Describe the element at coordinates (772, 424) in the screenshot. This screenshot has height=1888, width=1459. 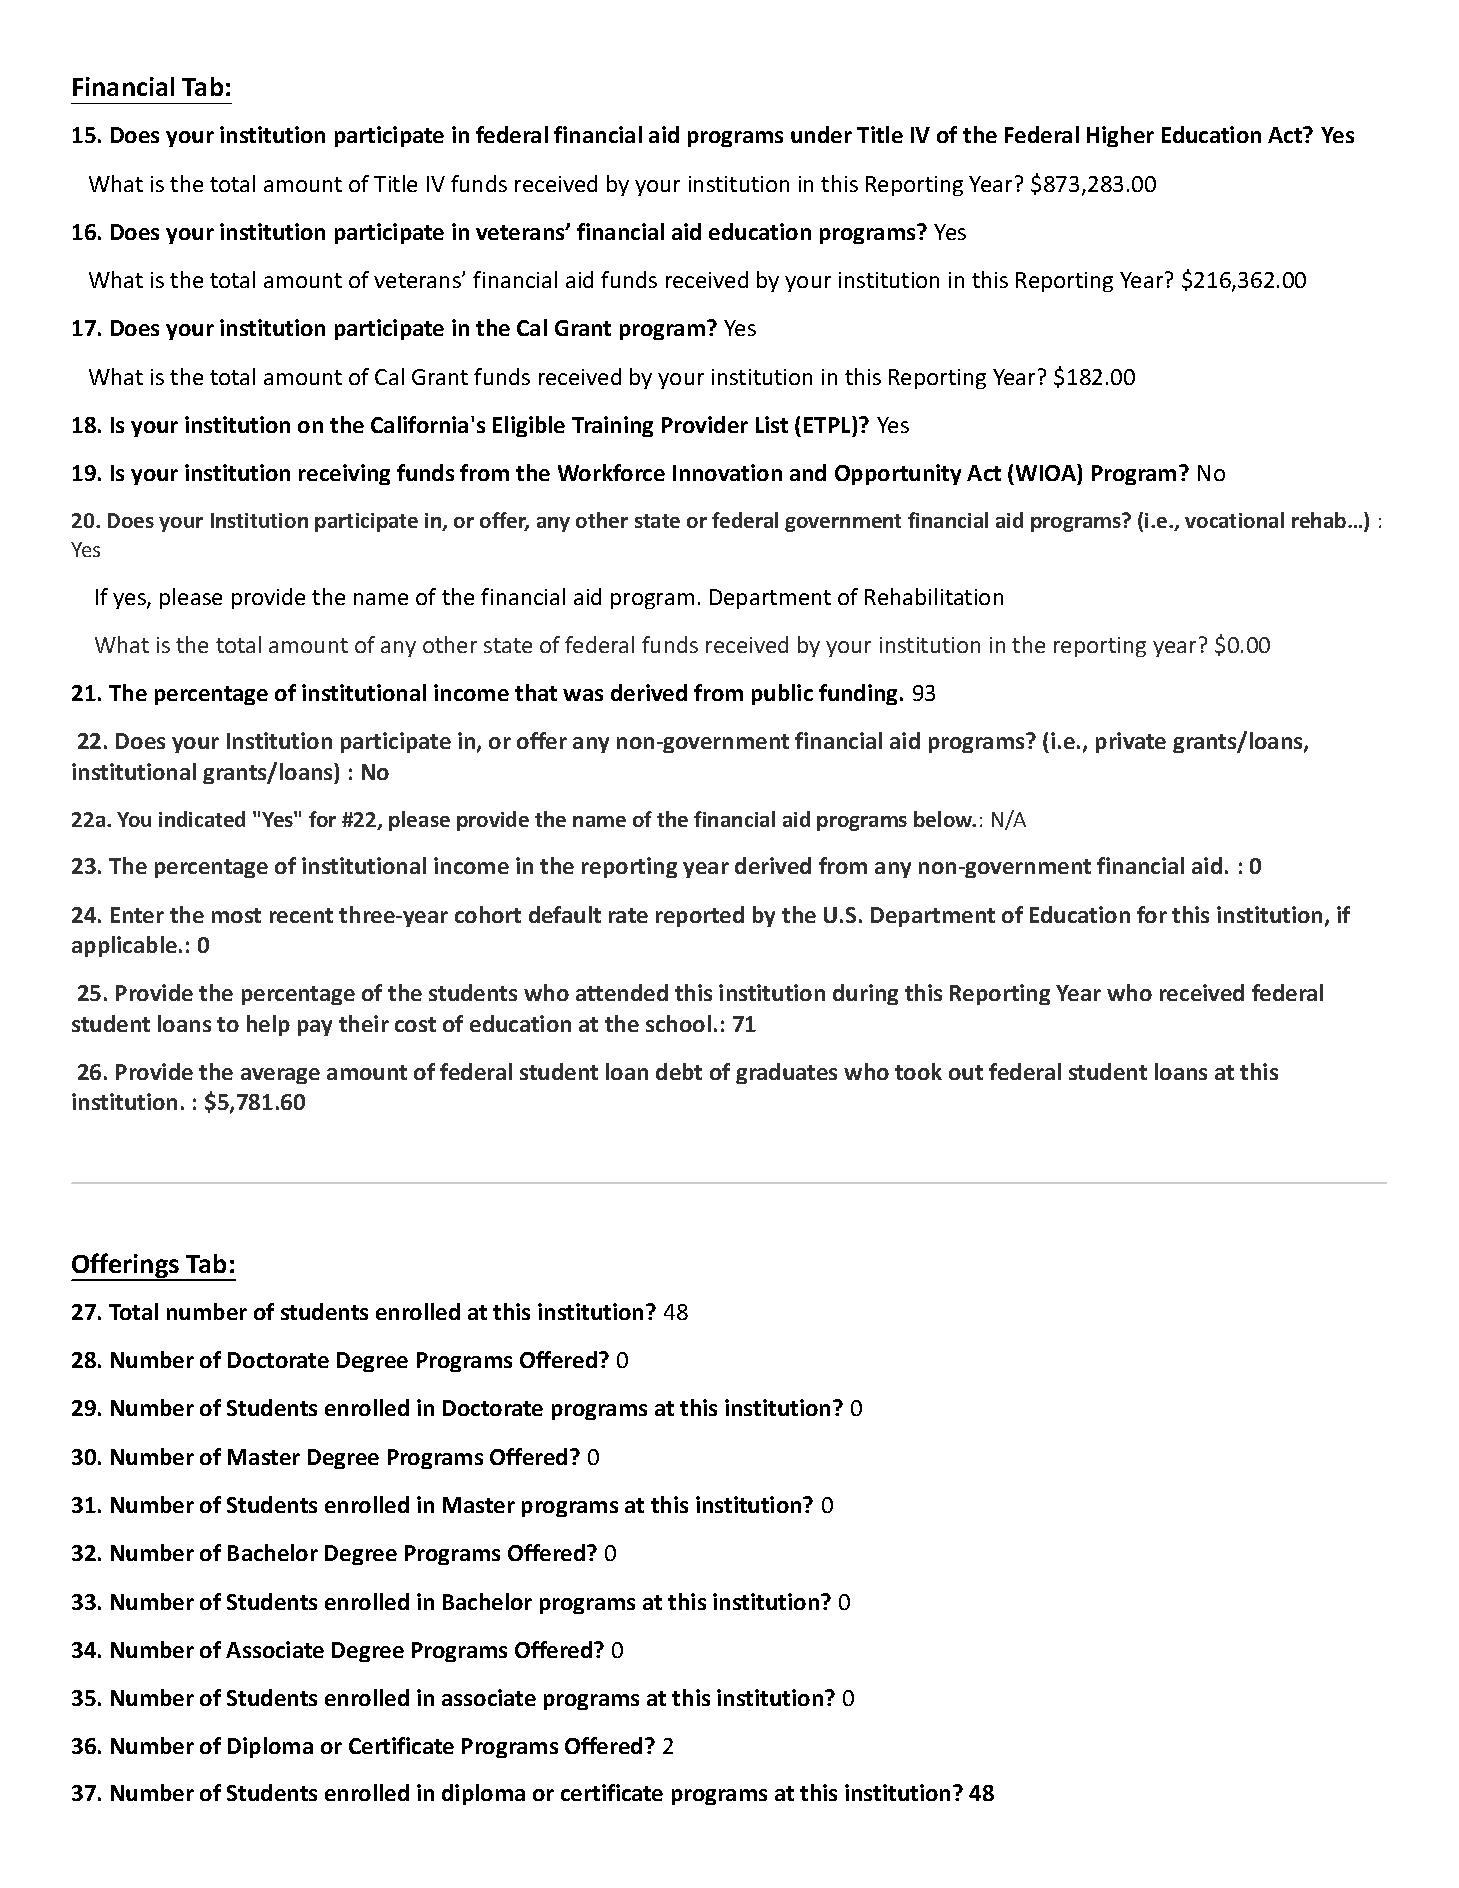
I see `List` at that location.
